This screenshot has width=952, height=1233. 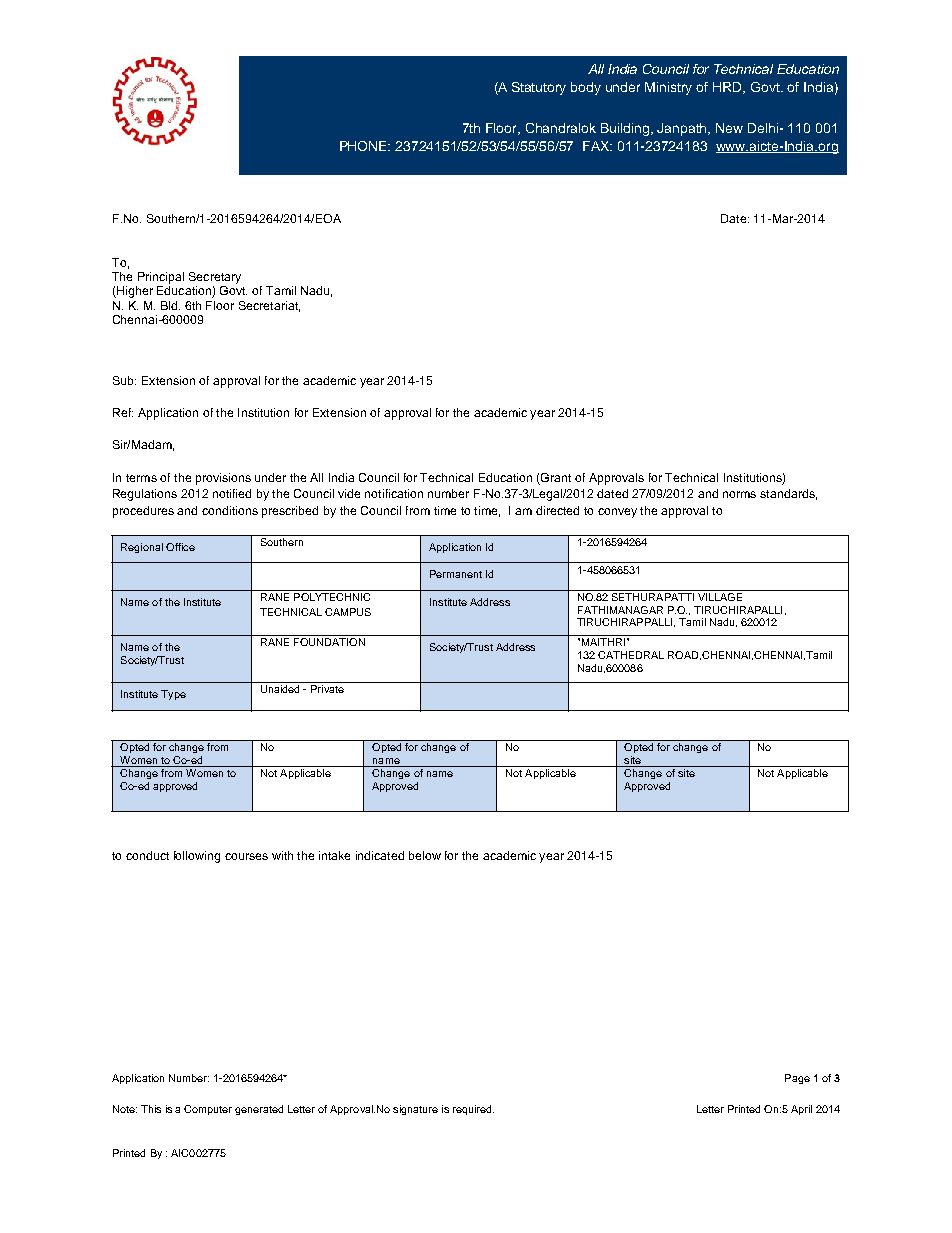 I want to click on required, so click(x=473, y=1110).
